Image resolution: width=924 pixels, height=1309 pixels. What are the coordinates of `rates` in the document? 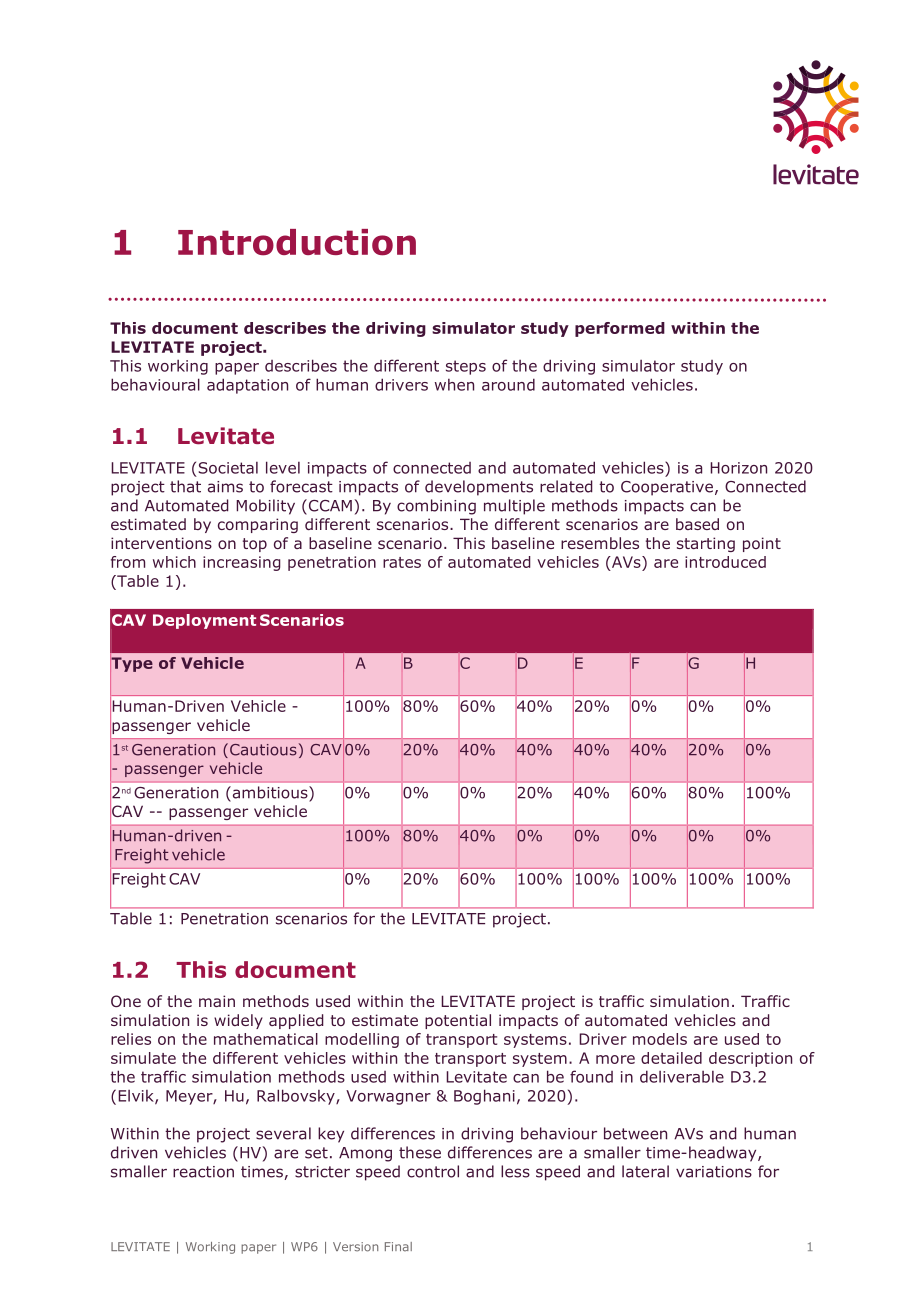 It's located at (402, 562).
